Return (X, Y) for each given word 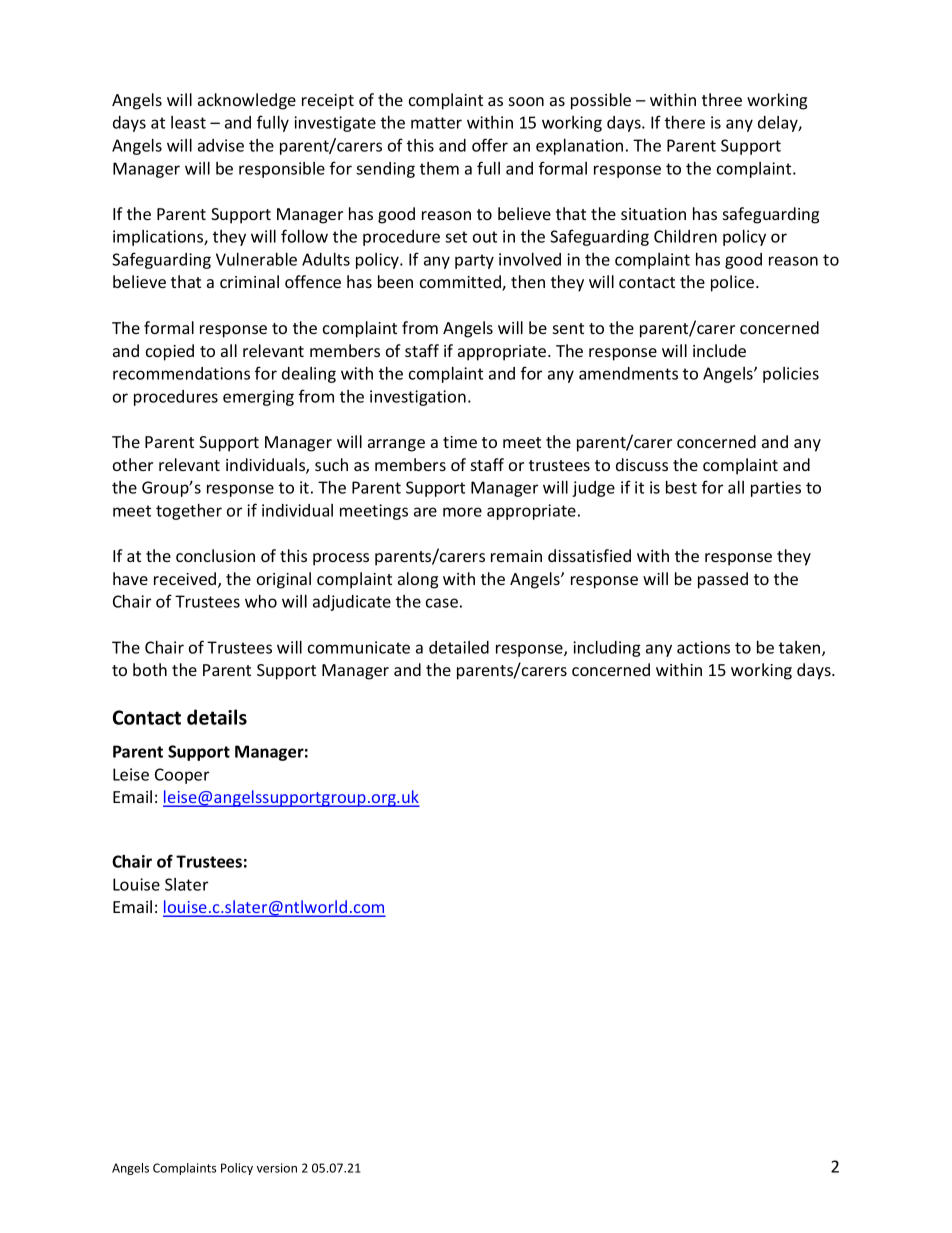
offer (490, 145)
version (277, 1168)
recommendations (181, 373)
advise (221, 145)
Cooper (182, 776)
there (685, 122)
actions (703, 647)
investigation (418, 398)
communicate (359, 647)
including (607, 649)
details (217, 717)
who (261, 601)
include (719, 350)
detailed (459, 647)
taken (801, 648)
